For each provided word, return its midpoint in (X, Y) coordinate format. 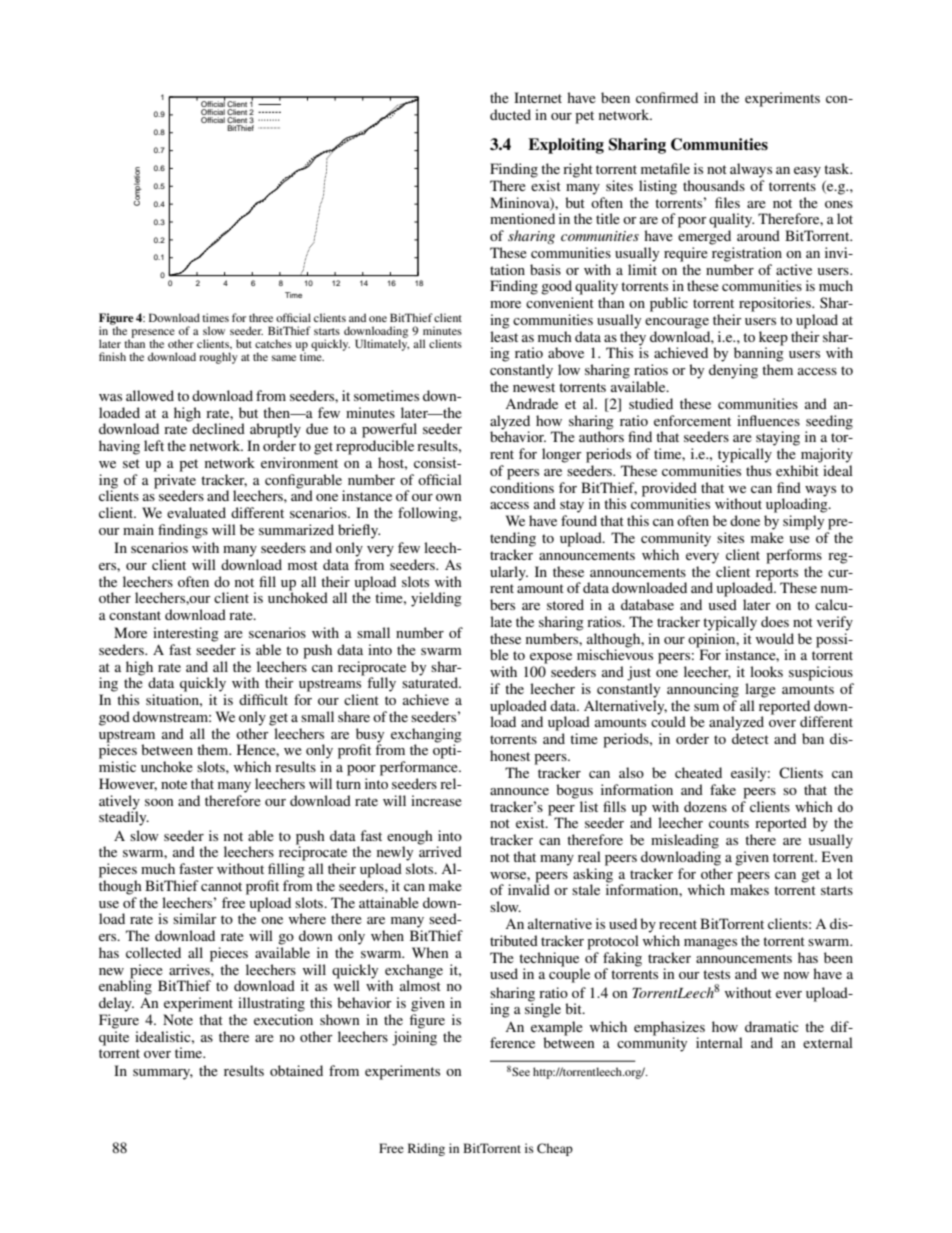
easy (807, 172)
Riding (426, 1149)
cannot (221, 886)
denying (733, 371)
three (261, 317)
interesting (186, 634)
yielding (436, 599)
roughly (218, 358)
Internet (538, 97)
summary (163, 1074)
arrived (440, 850)
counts (729, 823)
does (775, 621)
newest (534, 387)
